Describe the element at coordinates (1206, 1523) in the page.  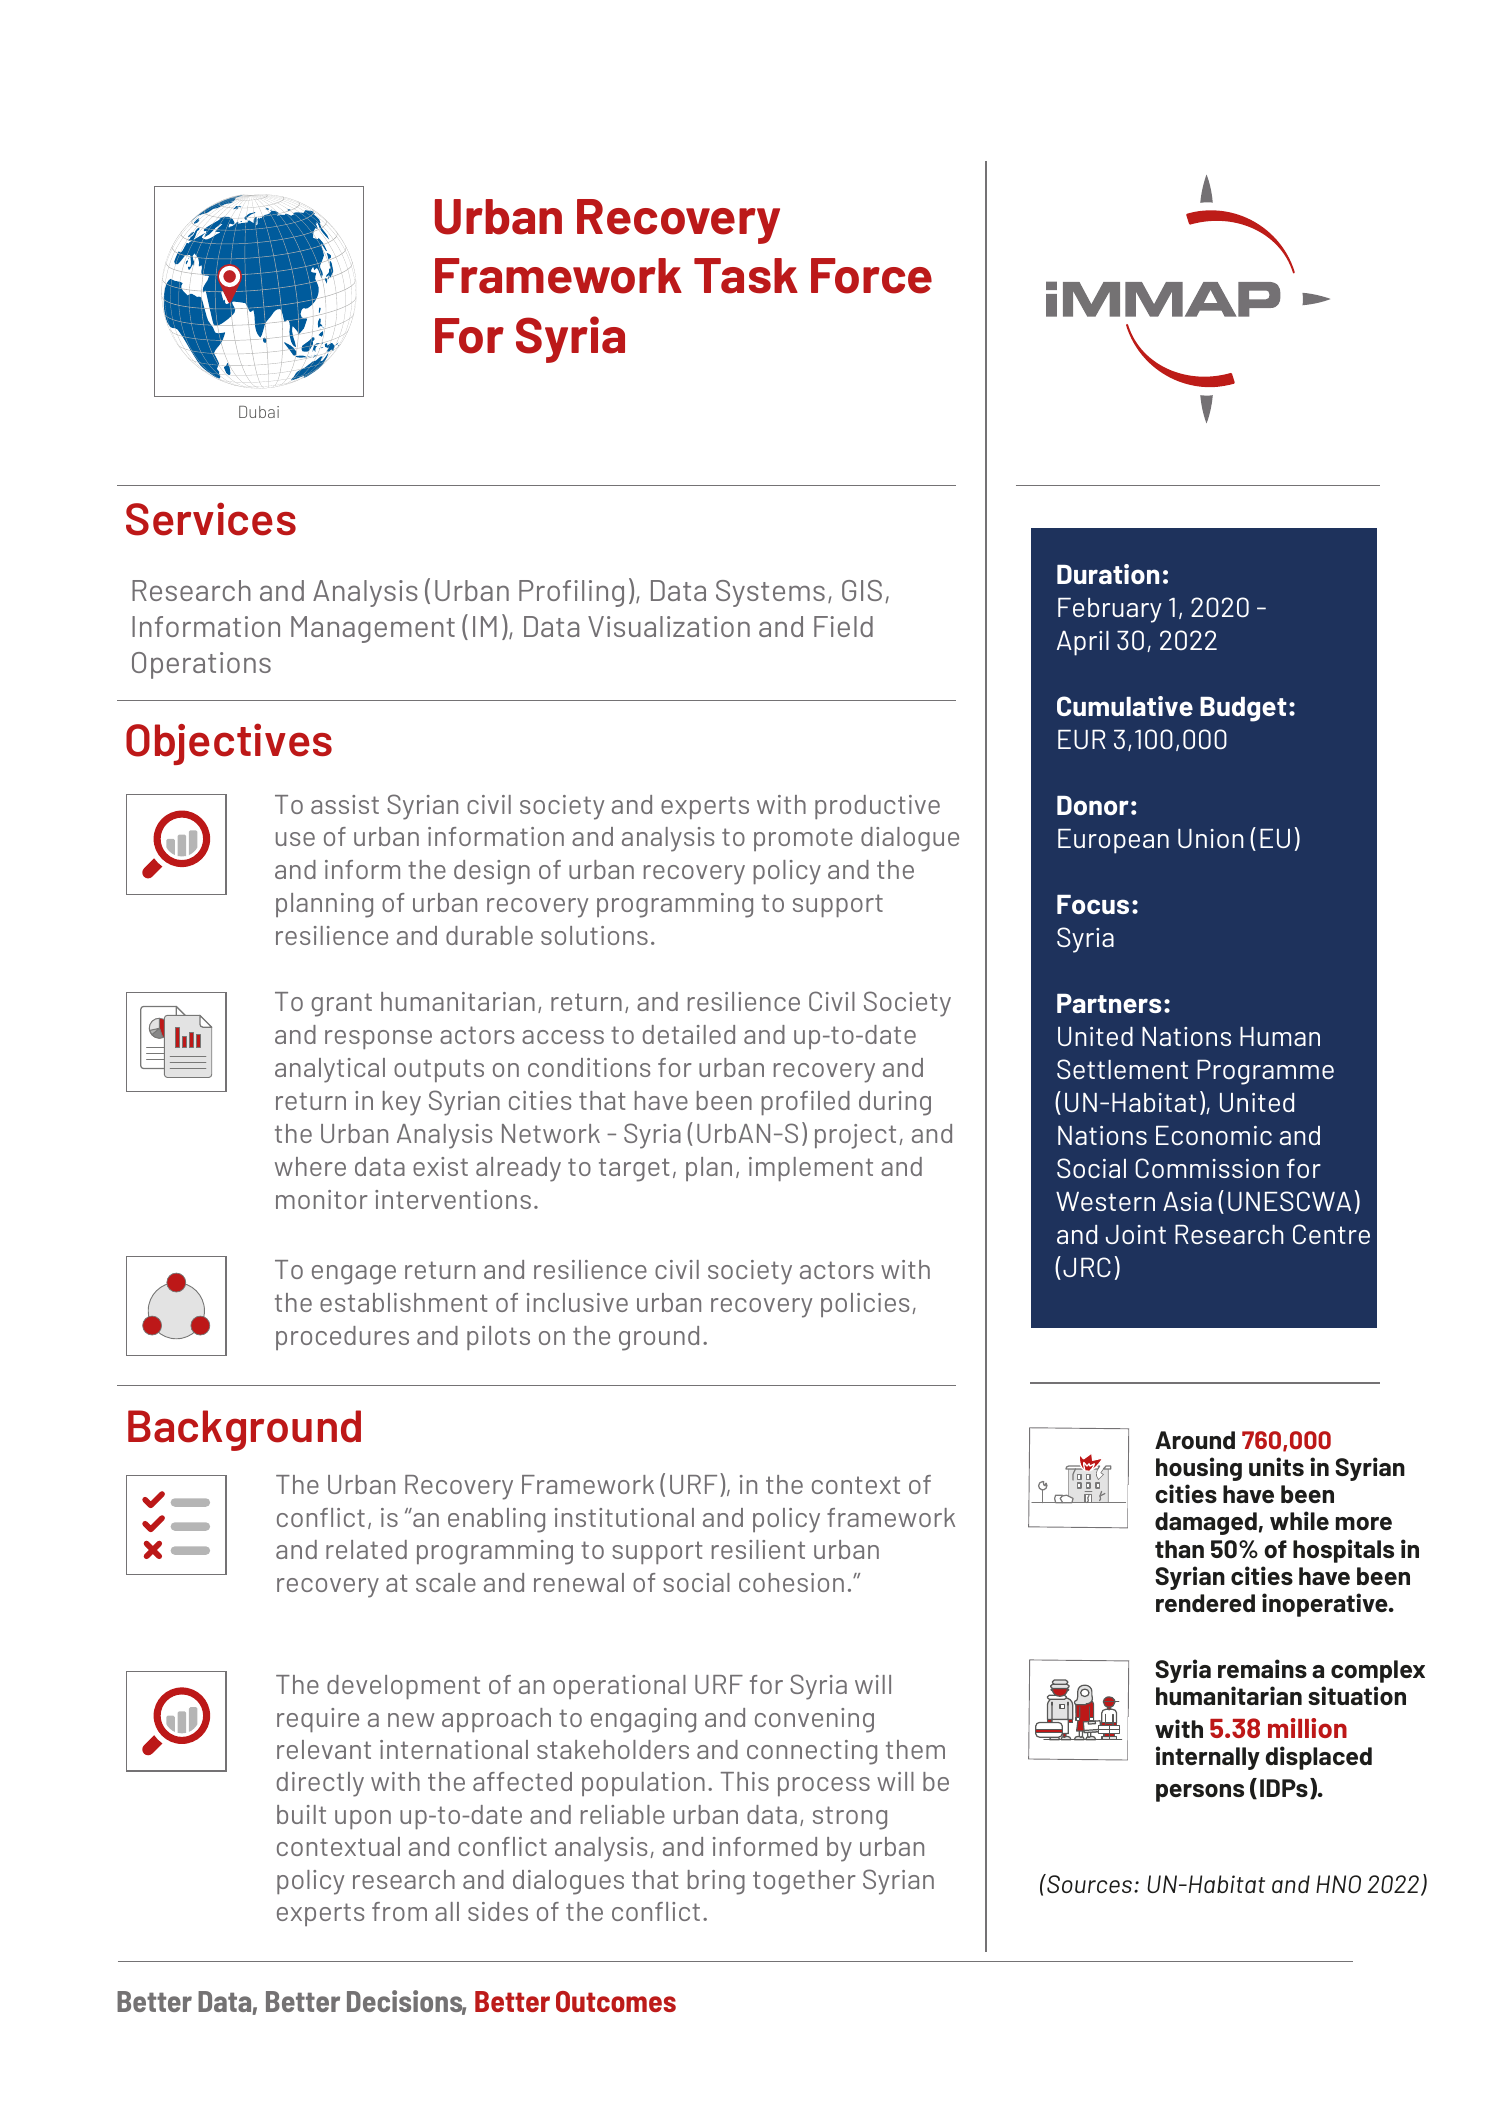
I see `damaged` at that location.
